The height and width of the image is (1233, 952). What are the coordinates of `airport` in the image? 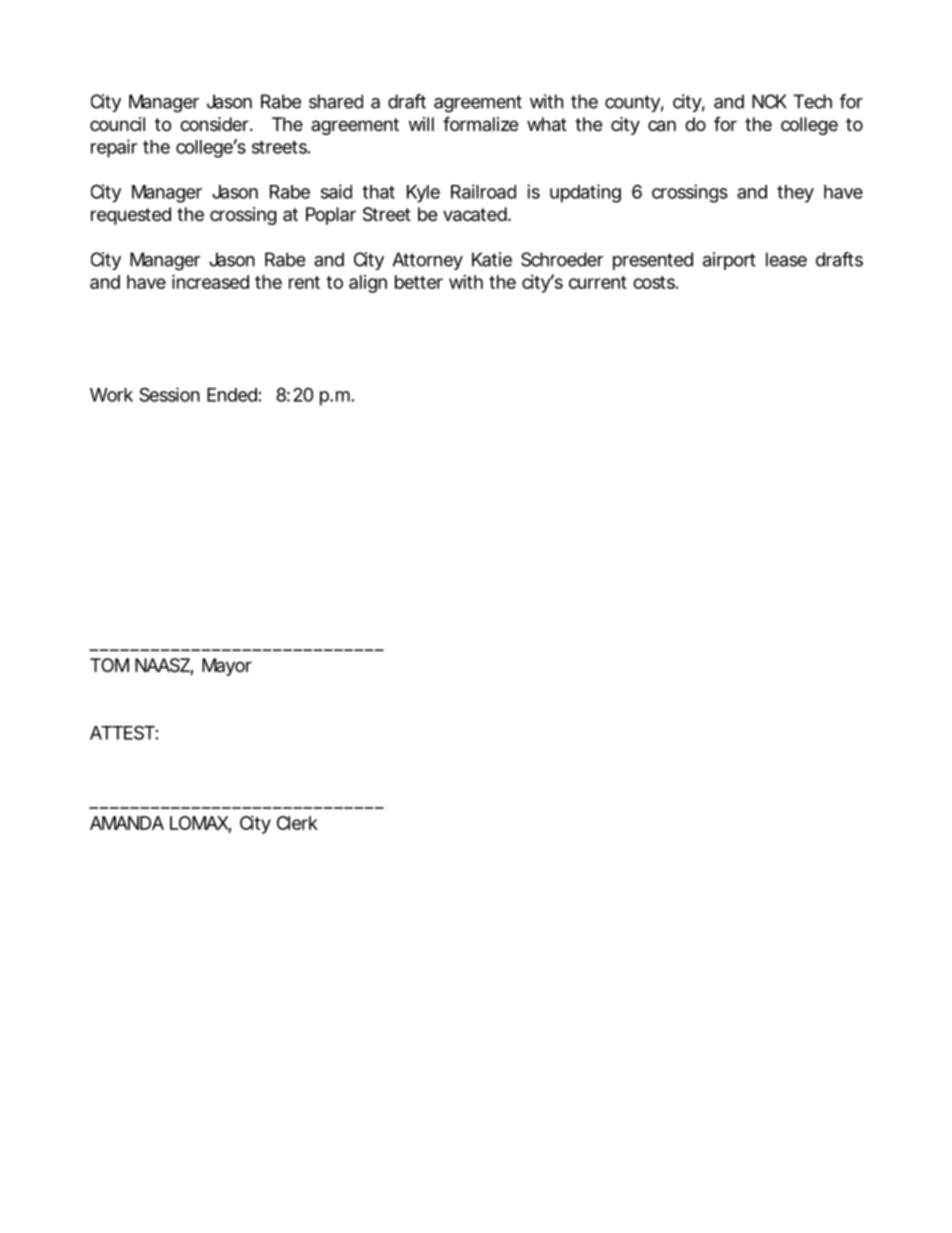 It's located at (729, 261).
